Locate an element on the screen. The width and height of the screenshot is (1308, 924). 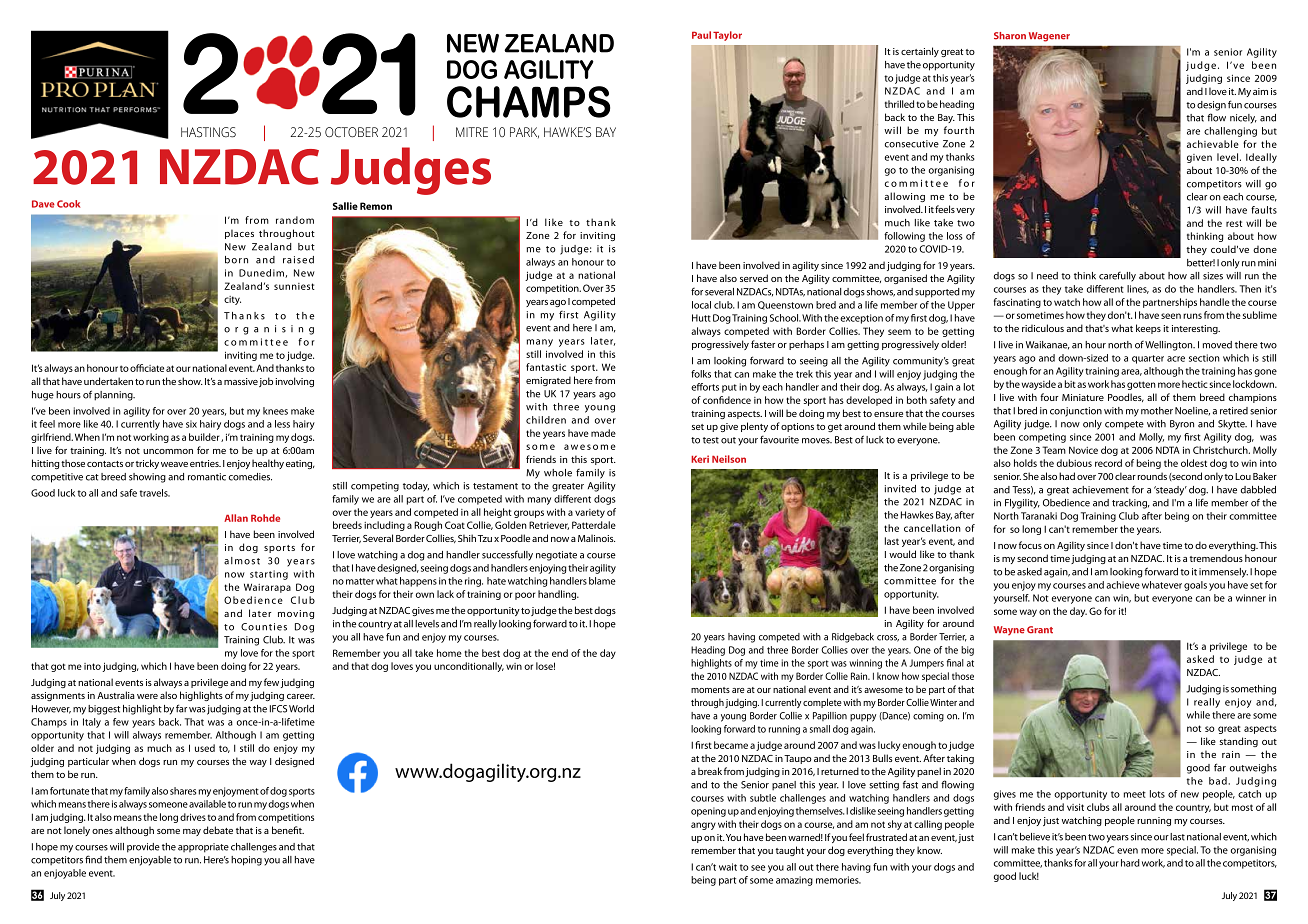
Allan is located at coordinates (236, 518).
